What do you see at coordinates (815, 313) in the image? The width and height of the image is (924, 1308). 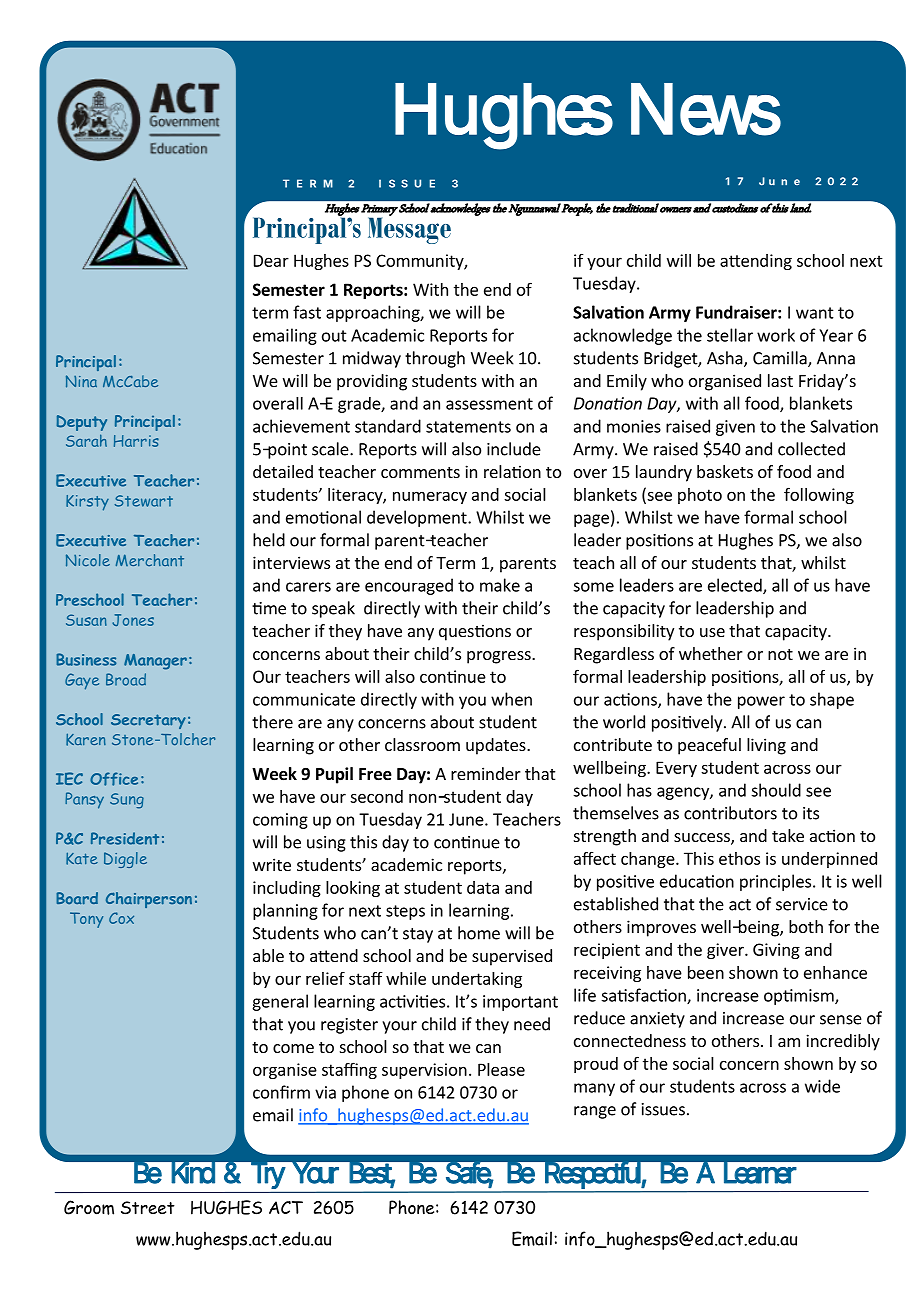 I see `want` at bounding box center [815, 313].
